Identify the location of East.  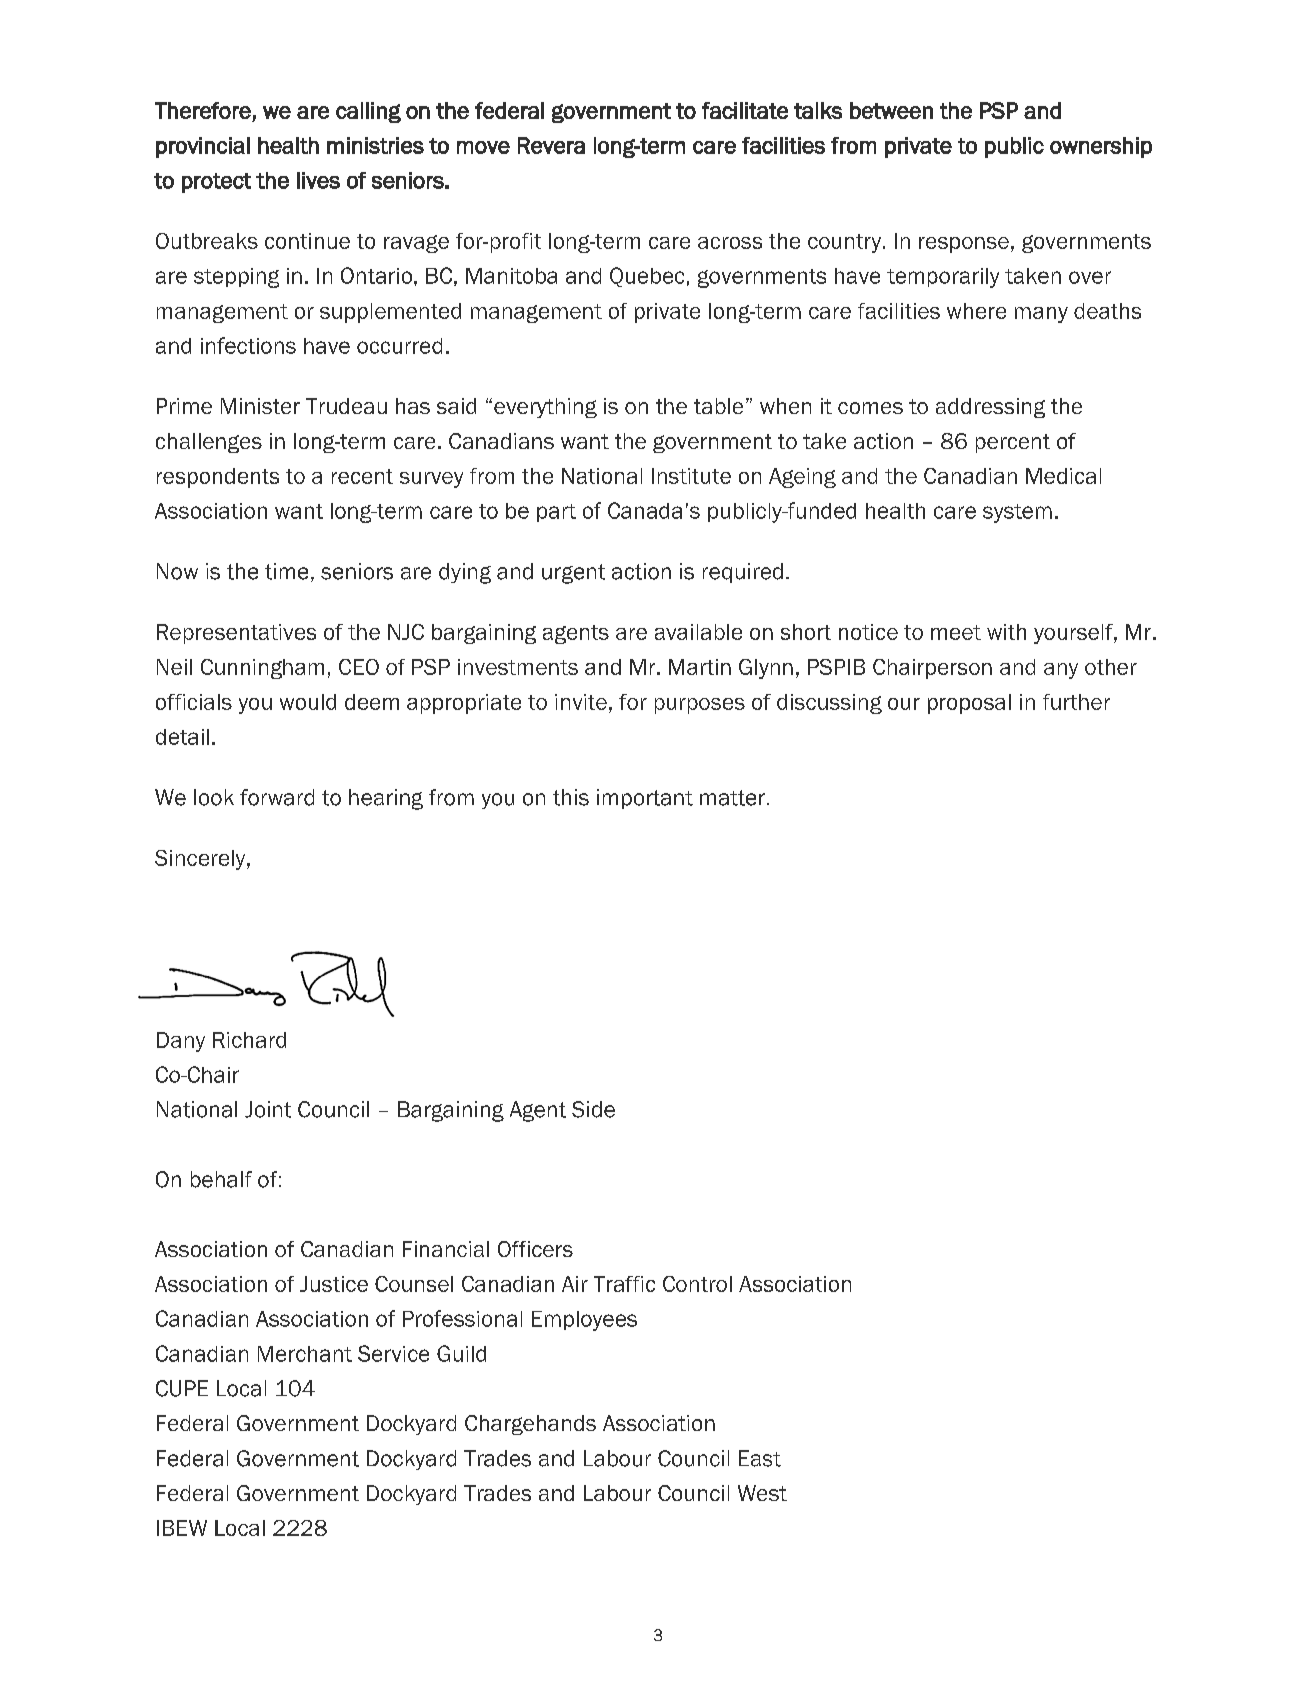
(760, 1458).
